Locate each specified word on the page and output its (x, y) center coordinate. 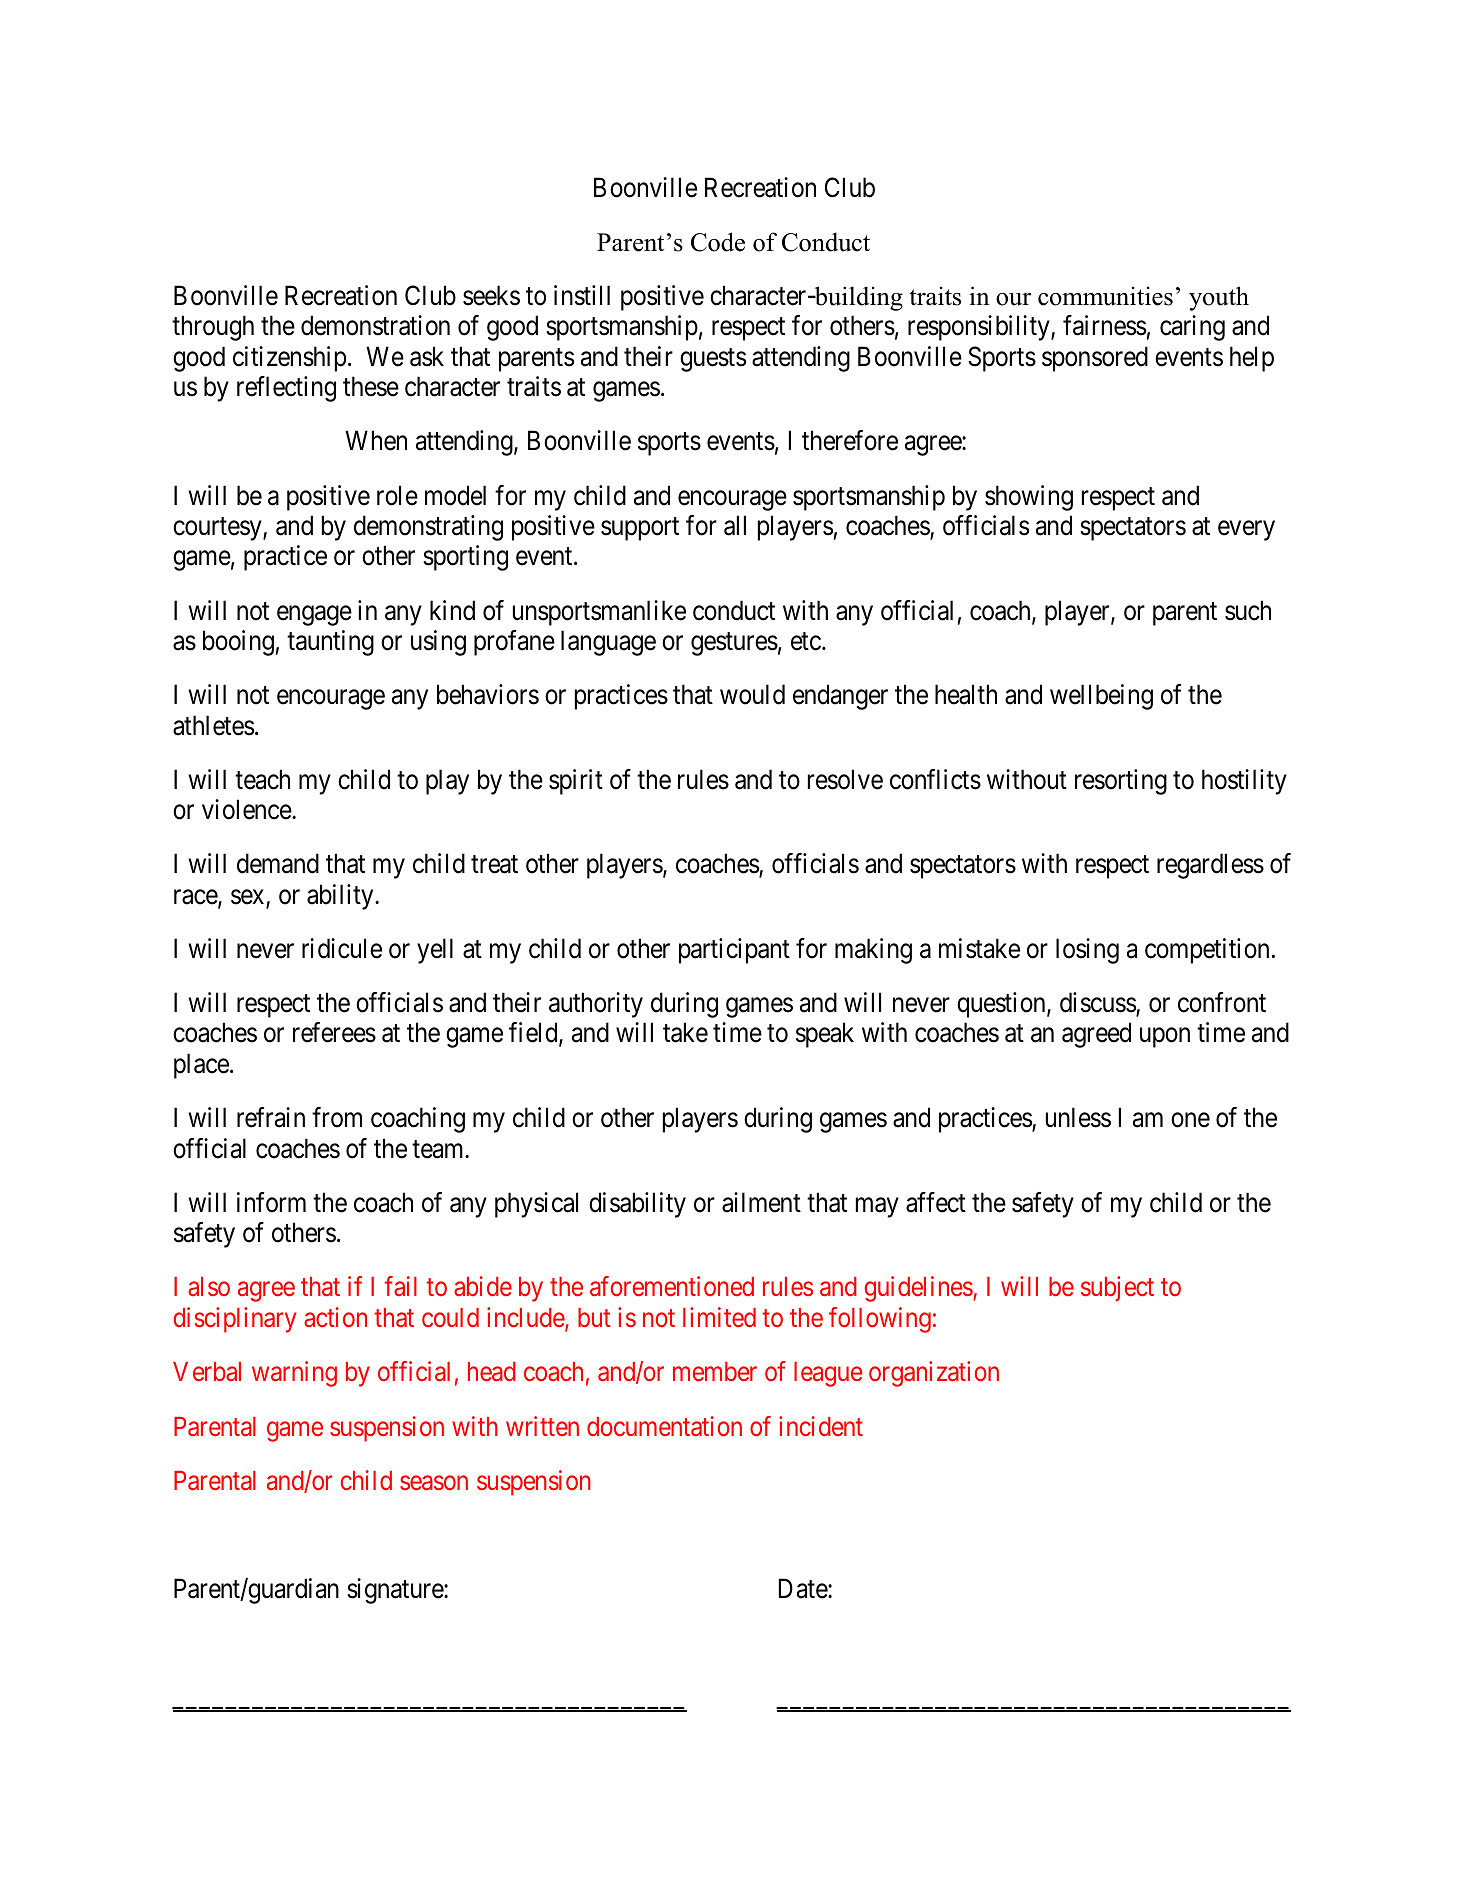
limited (719, 1317)
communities (1105, 296)
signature (396, 1591)
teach (262, 779)
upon (1165, 1038)
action (335, 1317)
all (735, 525)
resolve (845, 779)
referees (334, 1032)
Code (718, 242)
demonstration (375, 325)
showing (1029, 498)
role (397, 495)
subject (1117, 1289)
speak (825, 1035)
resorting (1121, 782)
